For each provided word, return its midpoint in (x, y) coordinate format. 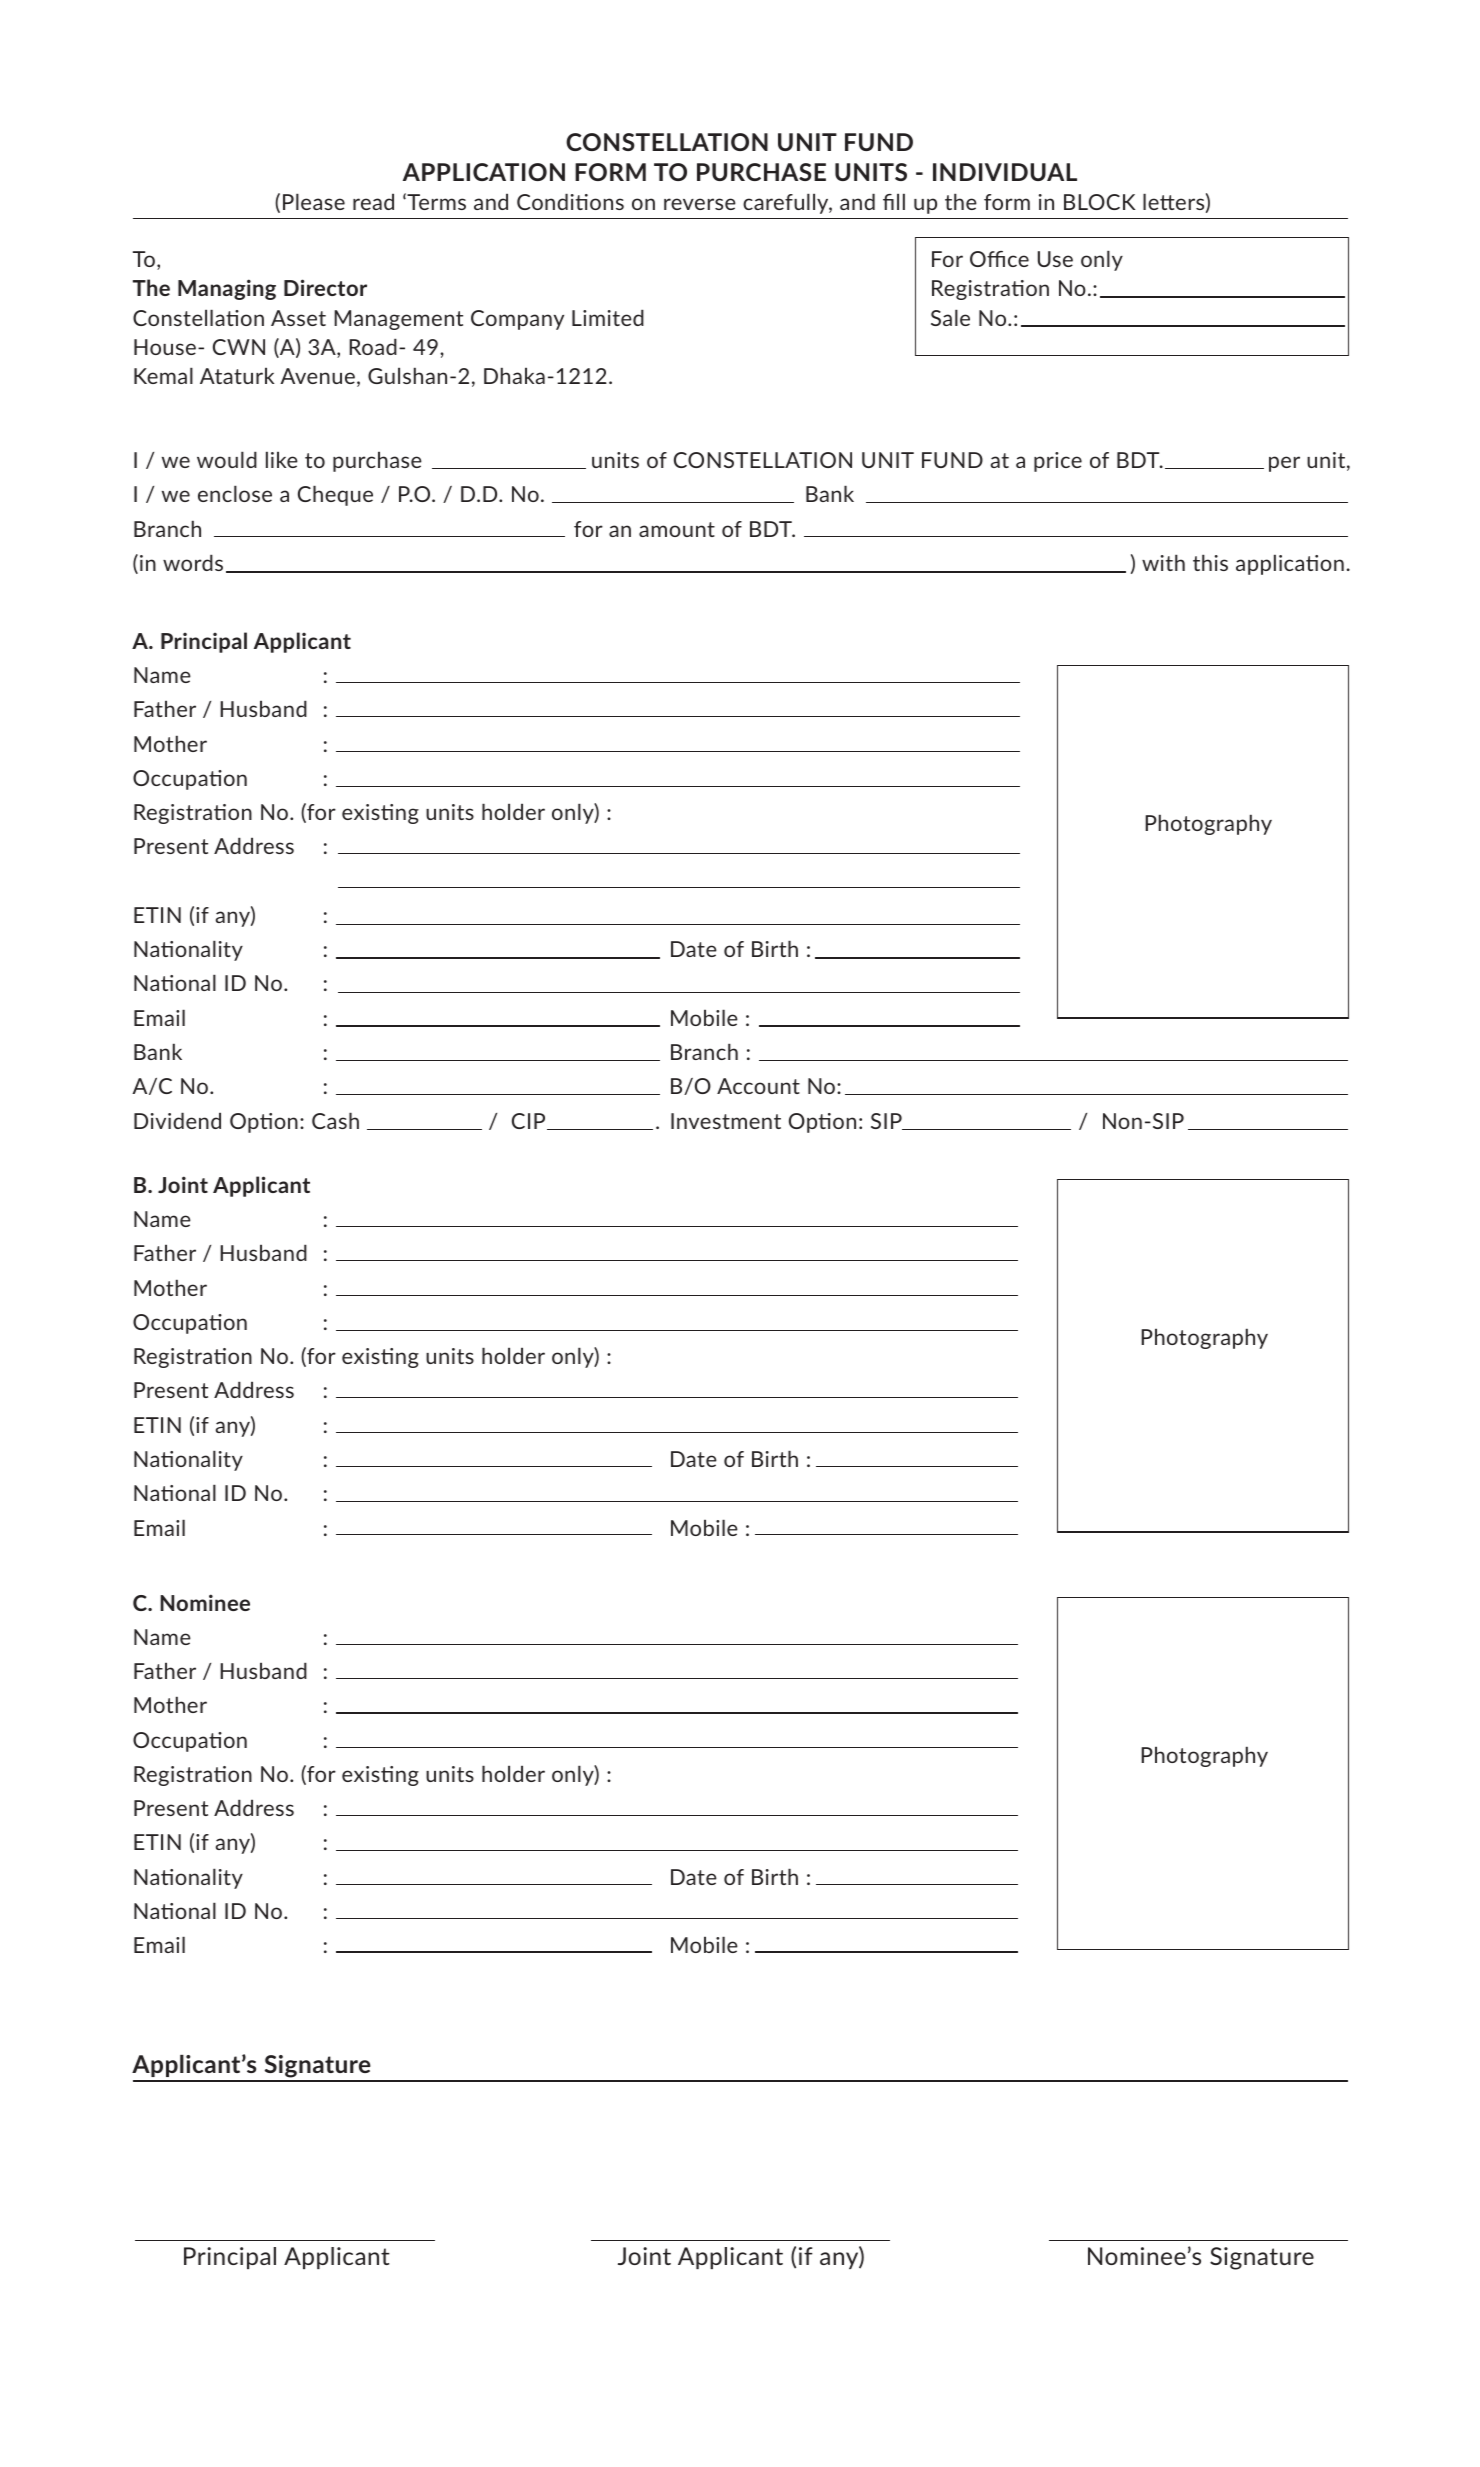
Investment (726, 1121)
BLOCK (1100, 202)
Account (758, 1086)
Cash (335, 1120)
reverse (700, 204)
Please (314, 201)
